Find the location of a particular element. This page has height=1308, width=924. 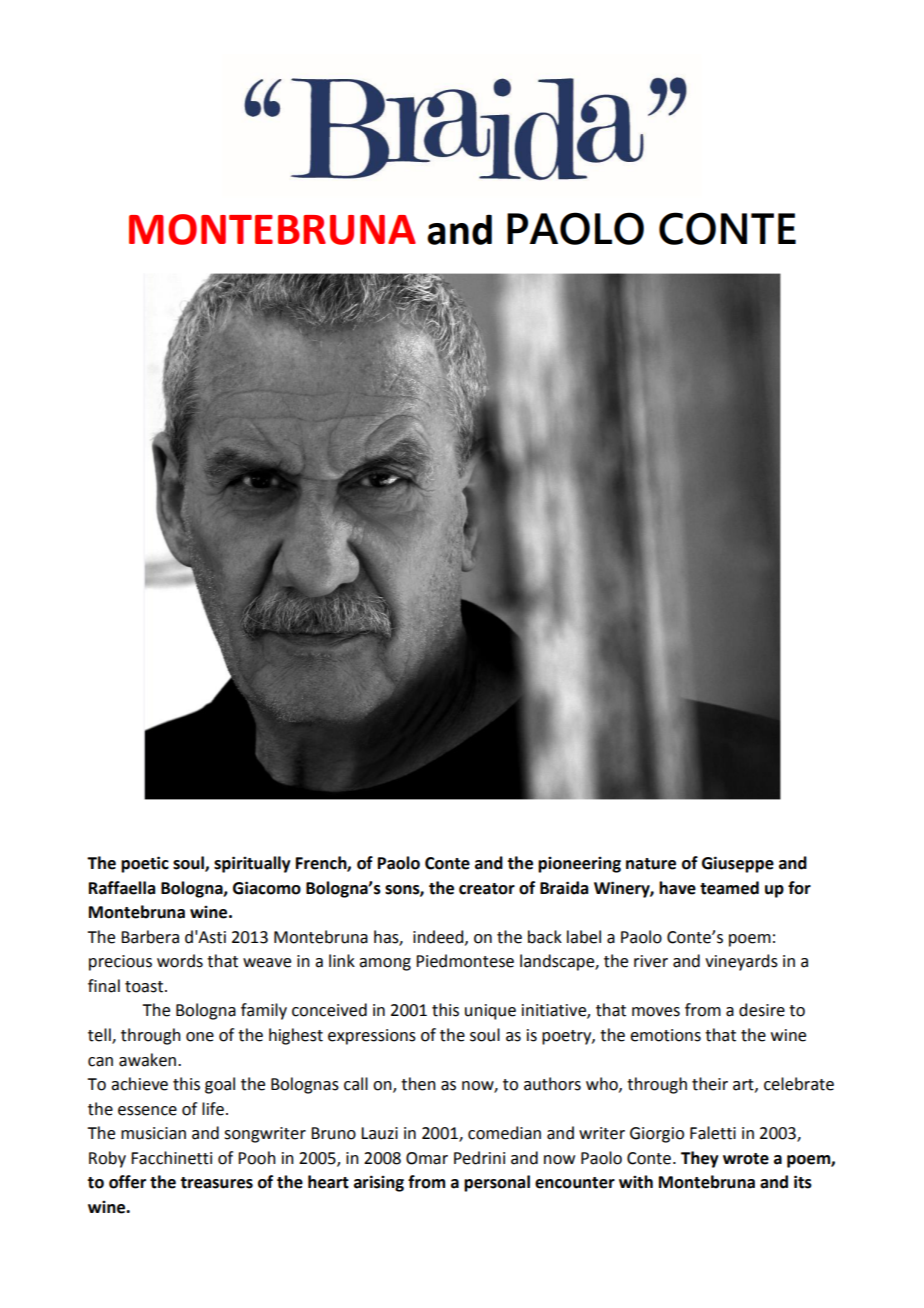

personal is located at coordinates (497, 1183).
